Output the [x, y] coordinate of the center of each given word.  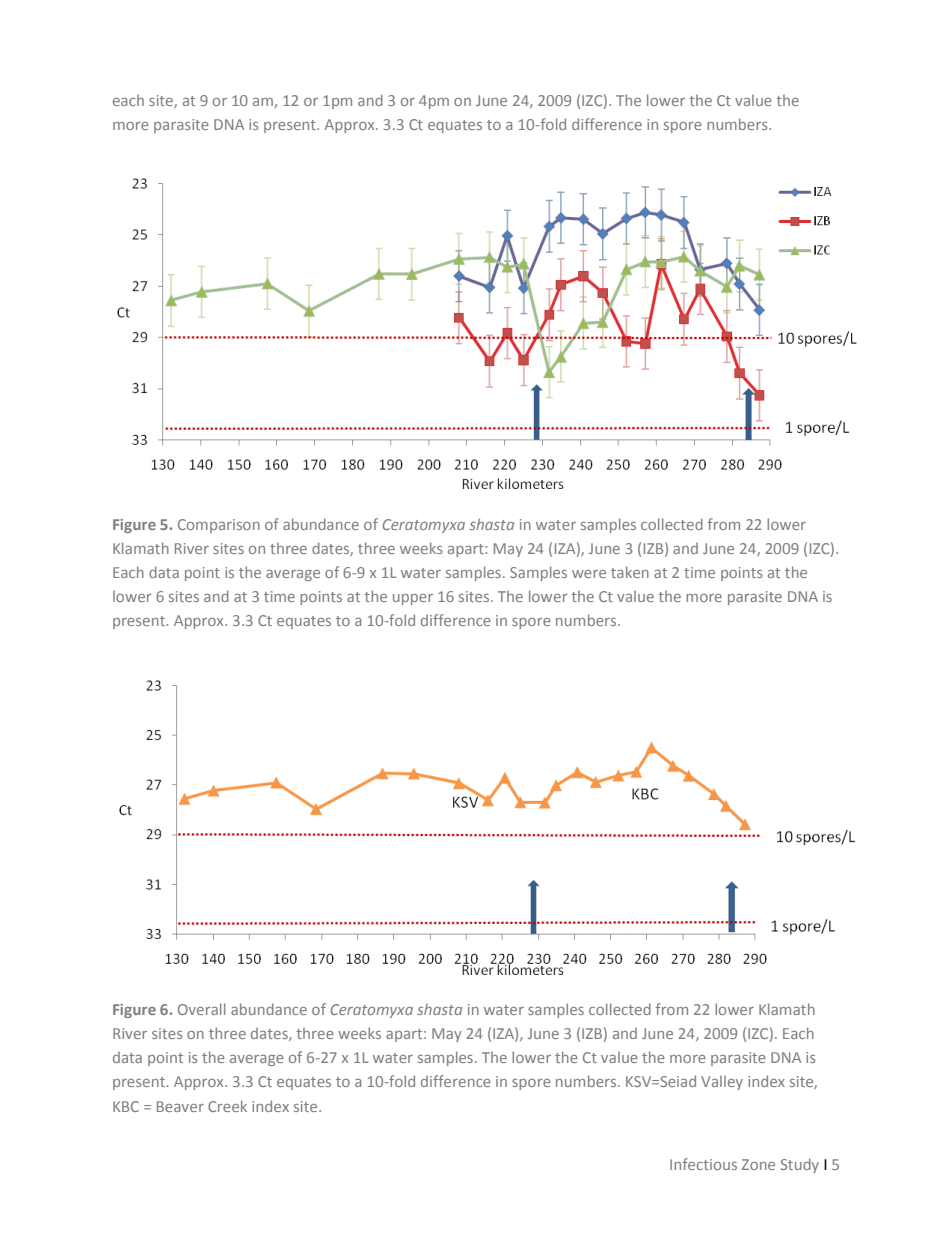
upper [413, 599]
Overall [202, 1009]
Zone [758, 1164]
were [589, 574]
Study [800, 1165]
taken [630, 572]
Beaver [180, 1106]
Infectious [703, 1164]
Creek [227, 1106]
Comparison [219, 526]
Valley [722, 1082]
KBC [126, 1106]
